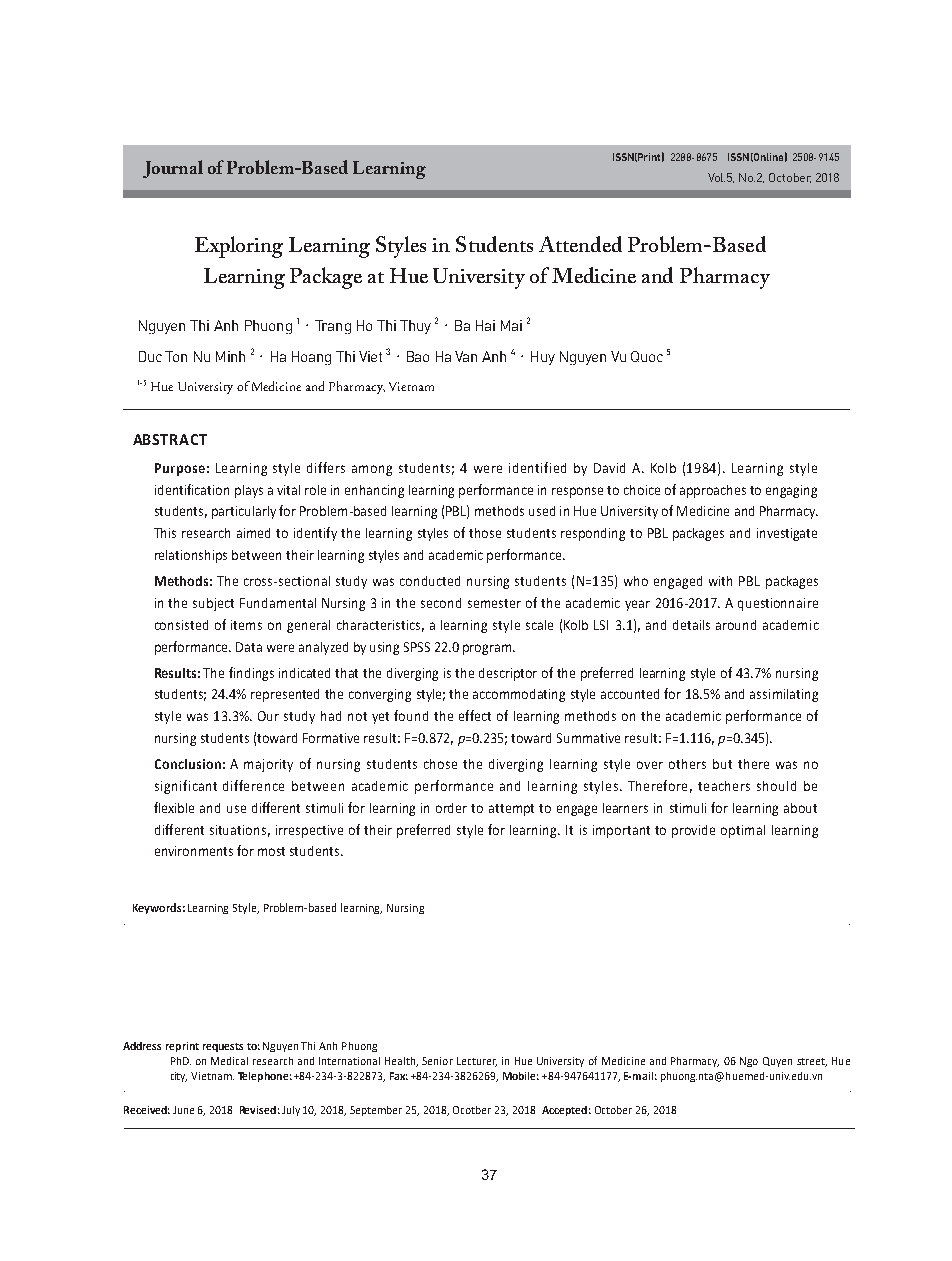 This screenshot has height=1261, width=952. What do you see at coordinates (485, 325) in the screenshot?
I see `Hai` at bounding box center [485, 325].
